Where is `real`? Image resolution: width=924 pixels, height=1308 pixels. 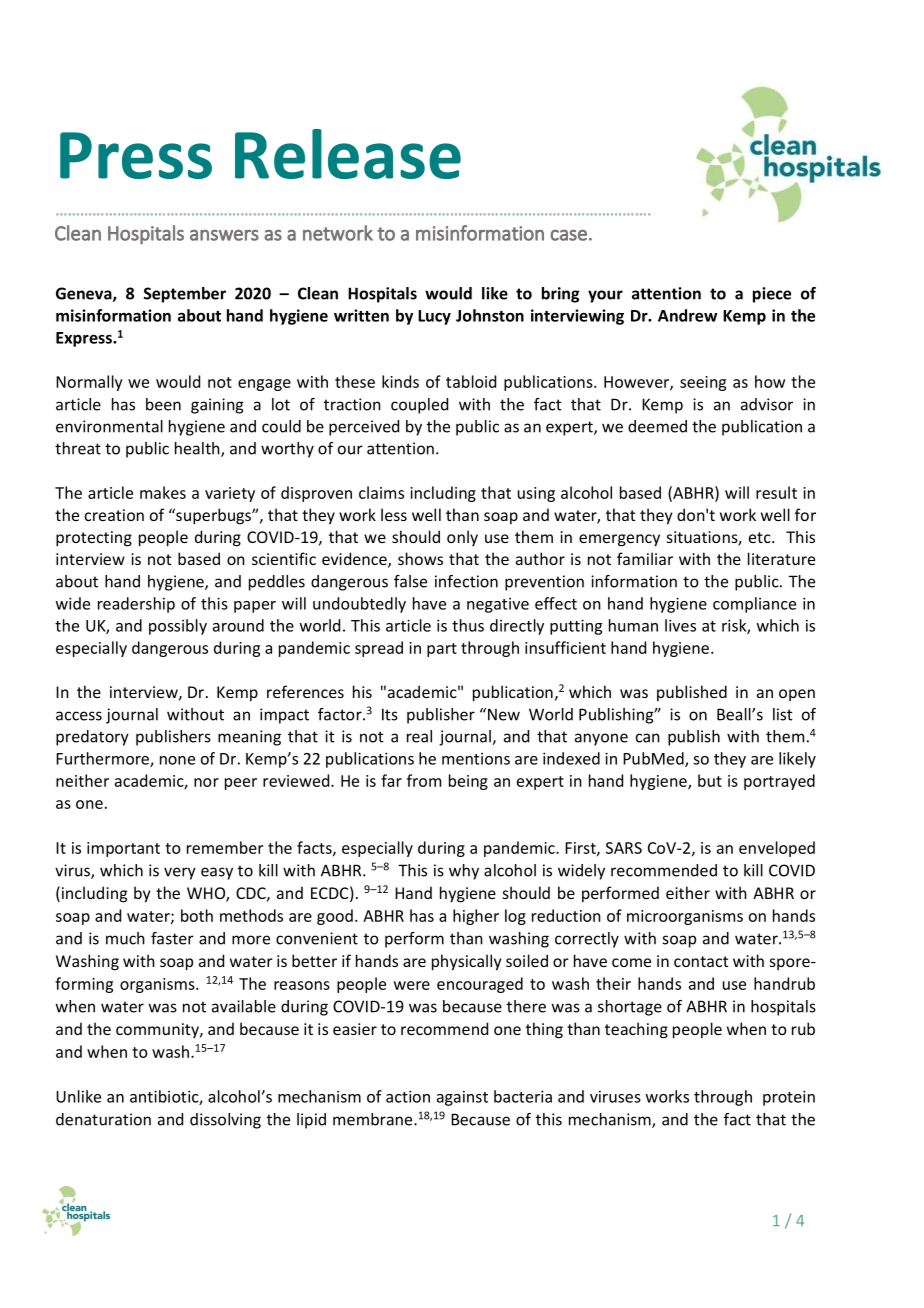 real is located at coordinates (419, 736).
